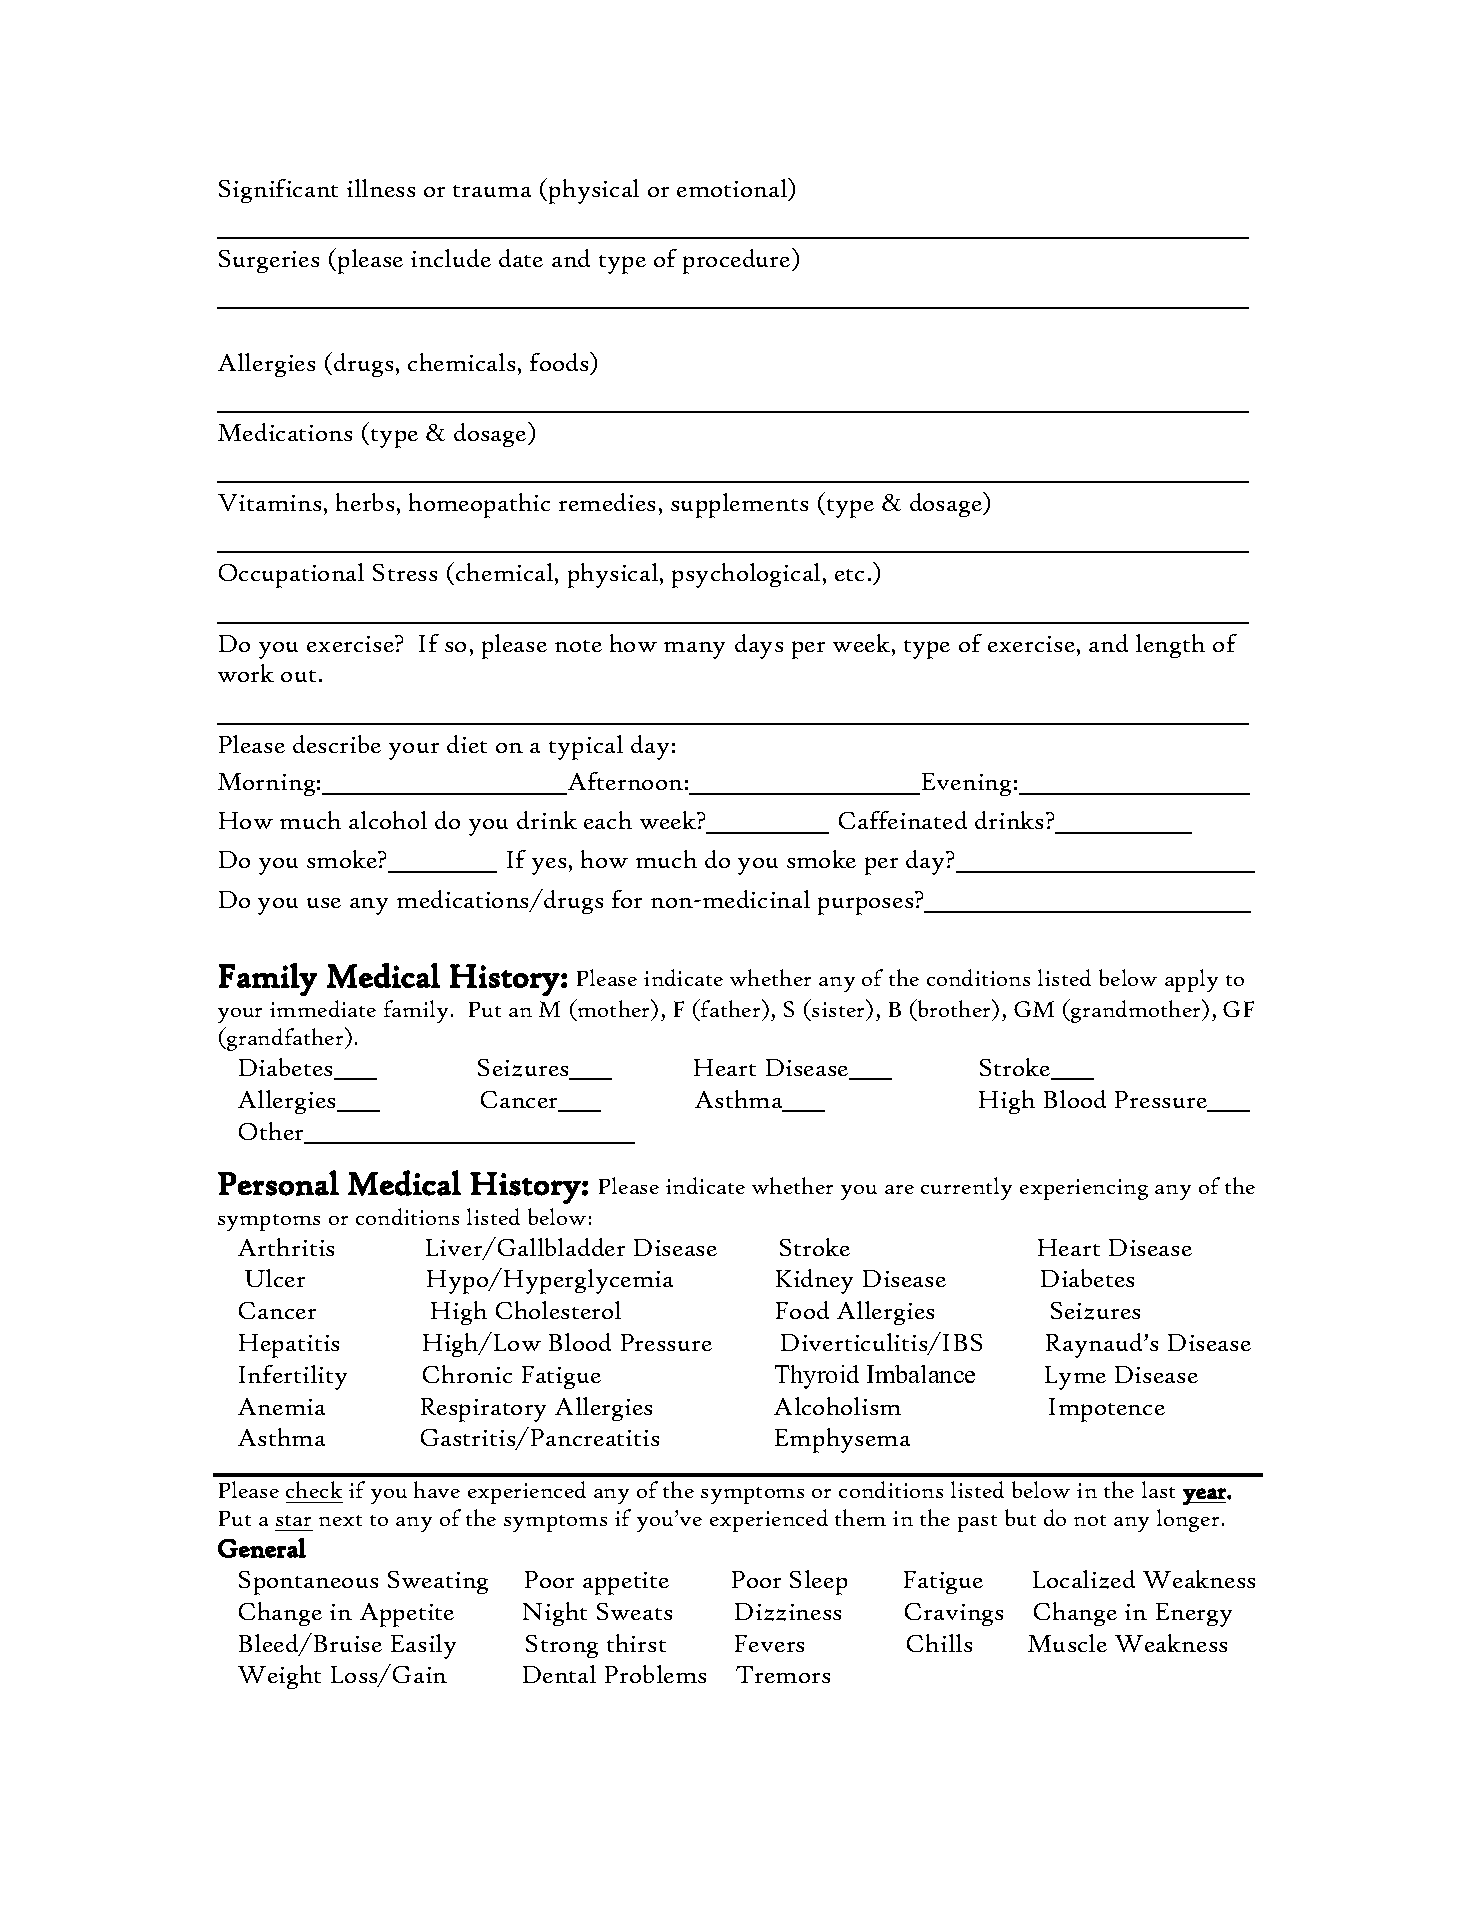 The image size is (1476, 1910). Describe the element at coordinates (738, 261) in the screenshot. I see `procedure` at that location.
